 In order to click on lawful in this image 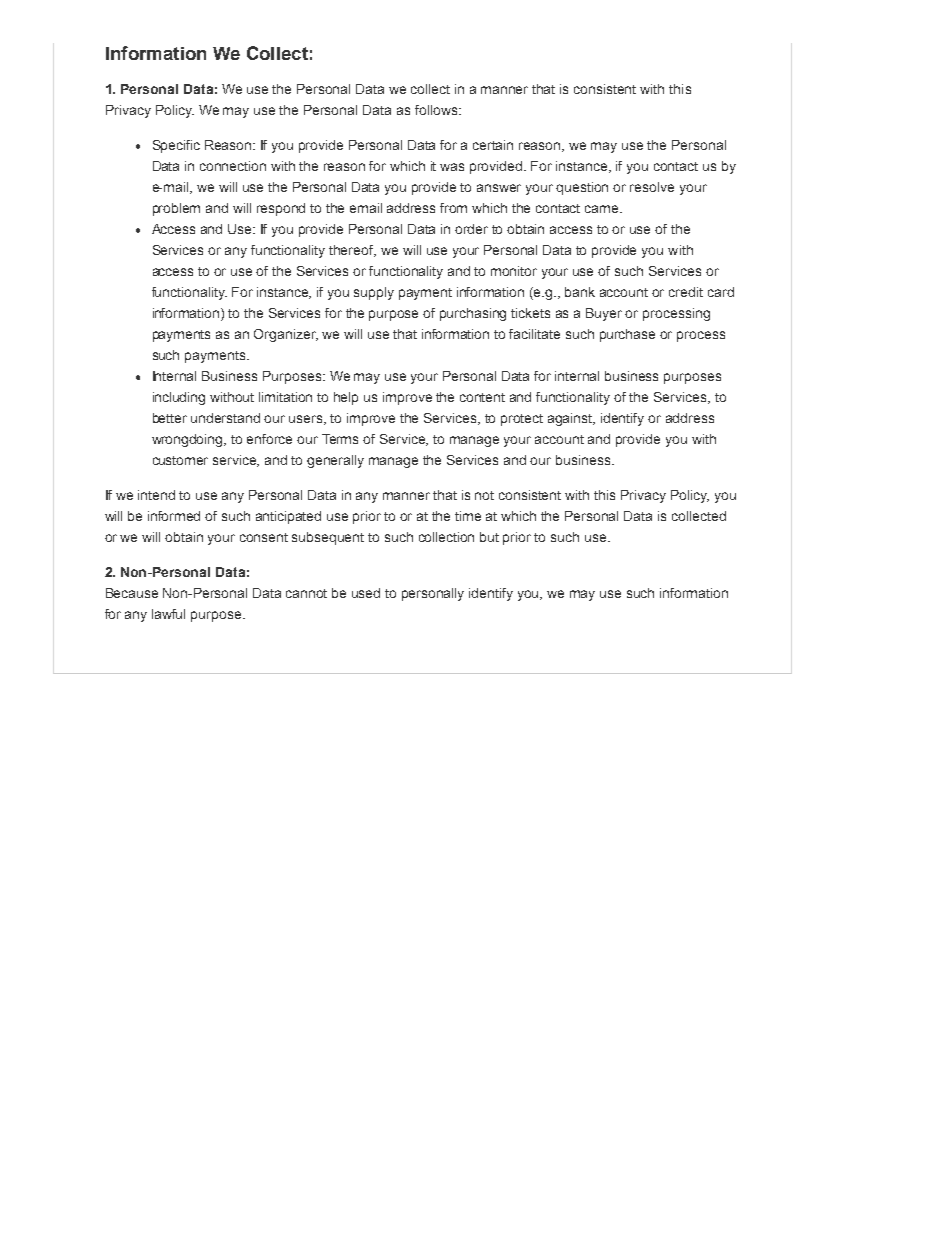, I will do `click(168, 614)`.
